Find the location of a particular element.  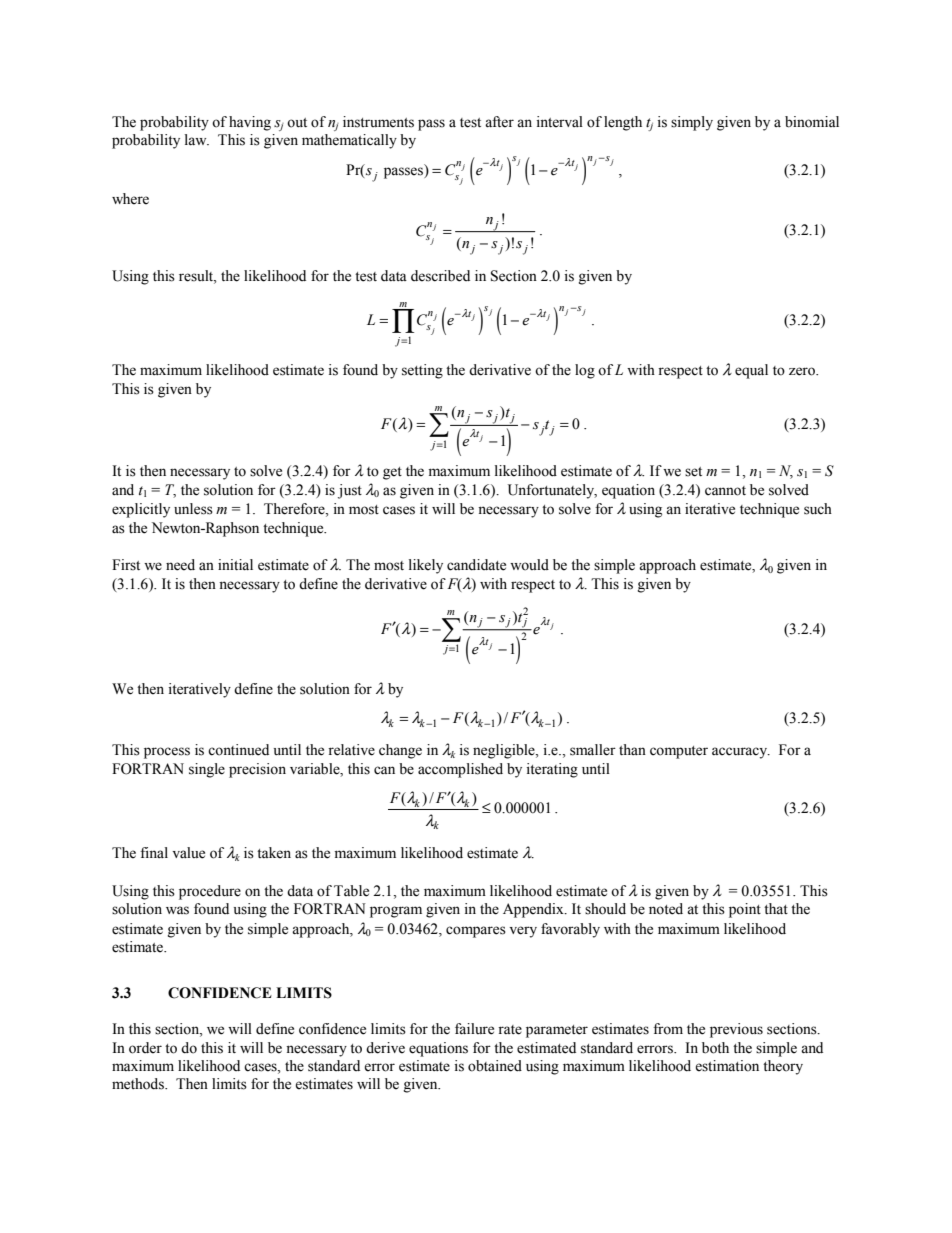

after is located at coordinates (499, 122).
